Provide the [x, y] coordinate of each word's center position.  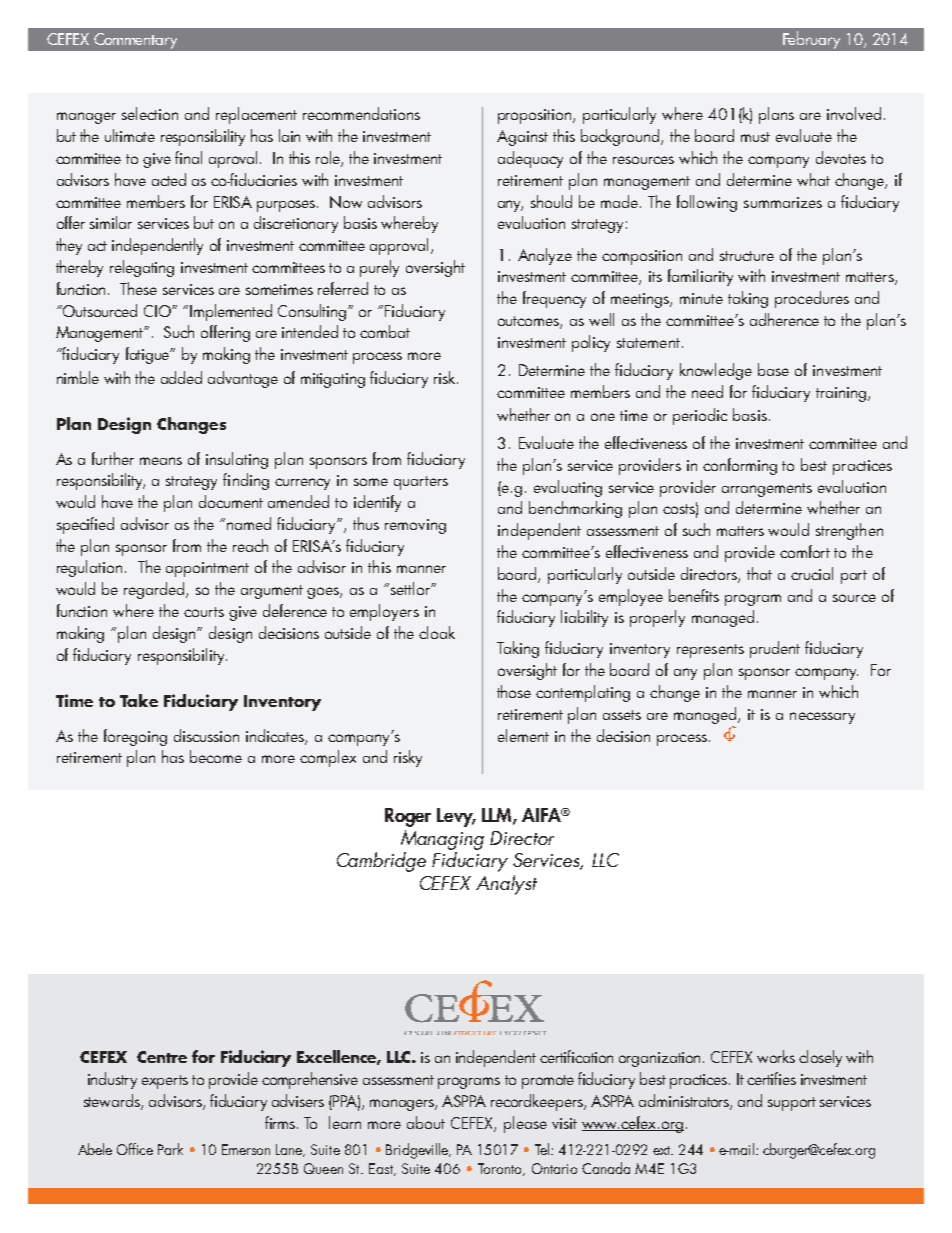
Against [522, 138]
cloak [437, 632]
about [426, 1122]
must [755, 137]
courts [204, 612]
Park [170, 1149]
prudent [775, 649]
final [188, 157]
